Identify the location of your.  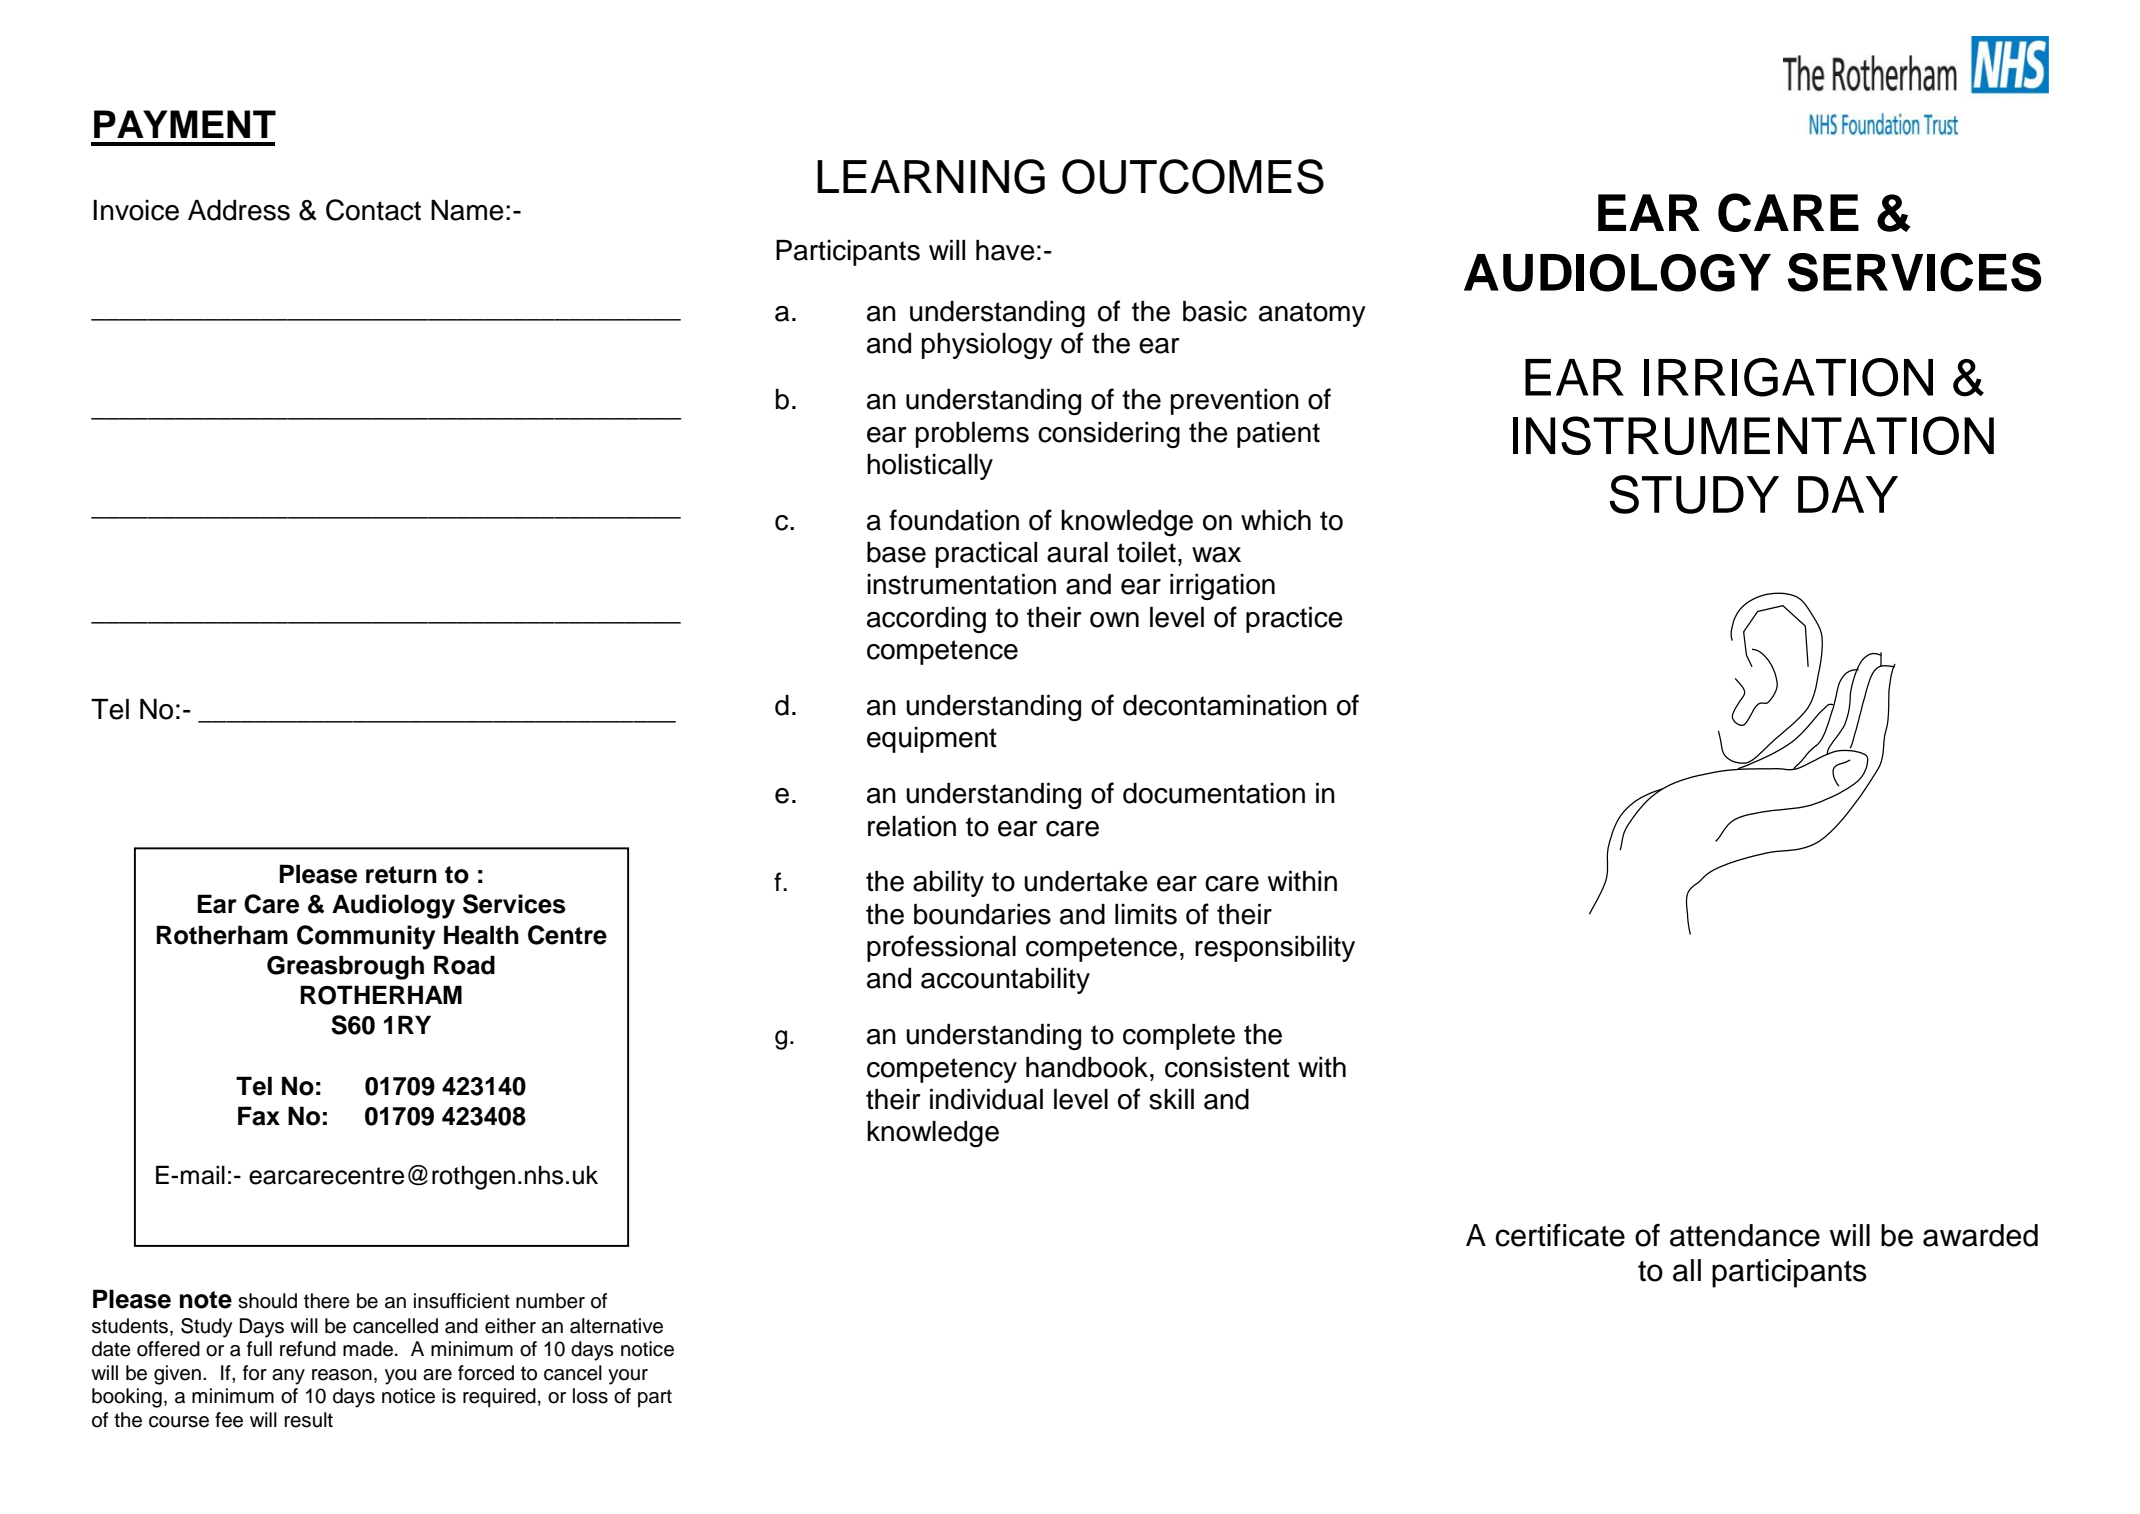
(628, 1377).
